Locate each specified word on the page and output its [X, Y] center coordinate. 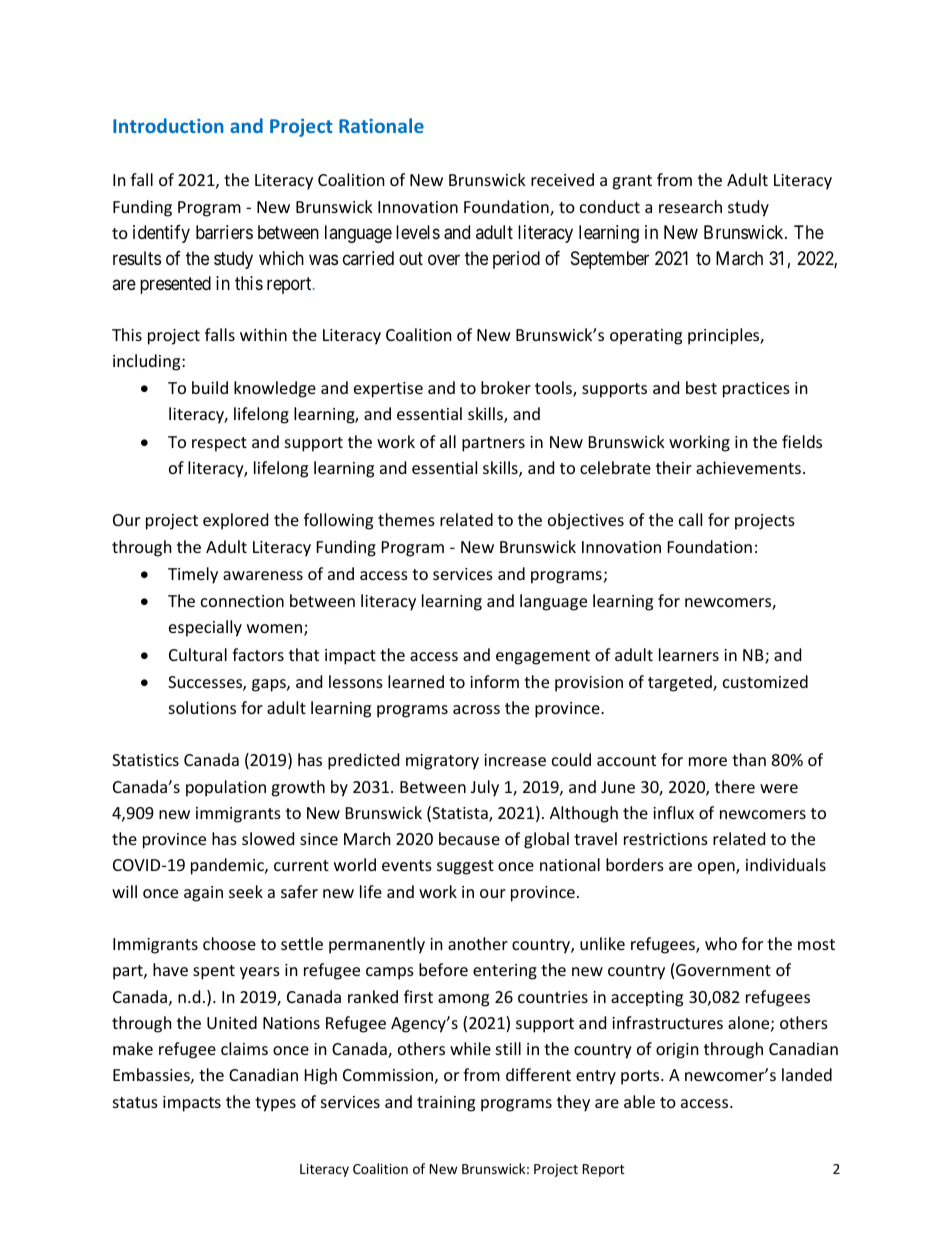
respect [219, 444]
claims [244, 1048]
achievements [748, 467]
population [226, 788]
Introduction [168, 125]
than [749, 759]
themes [406, 519]
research [690, 206]
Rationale [381, 125]
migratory [442, 762]
